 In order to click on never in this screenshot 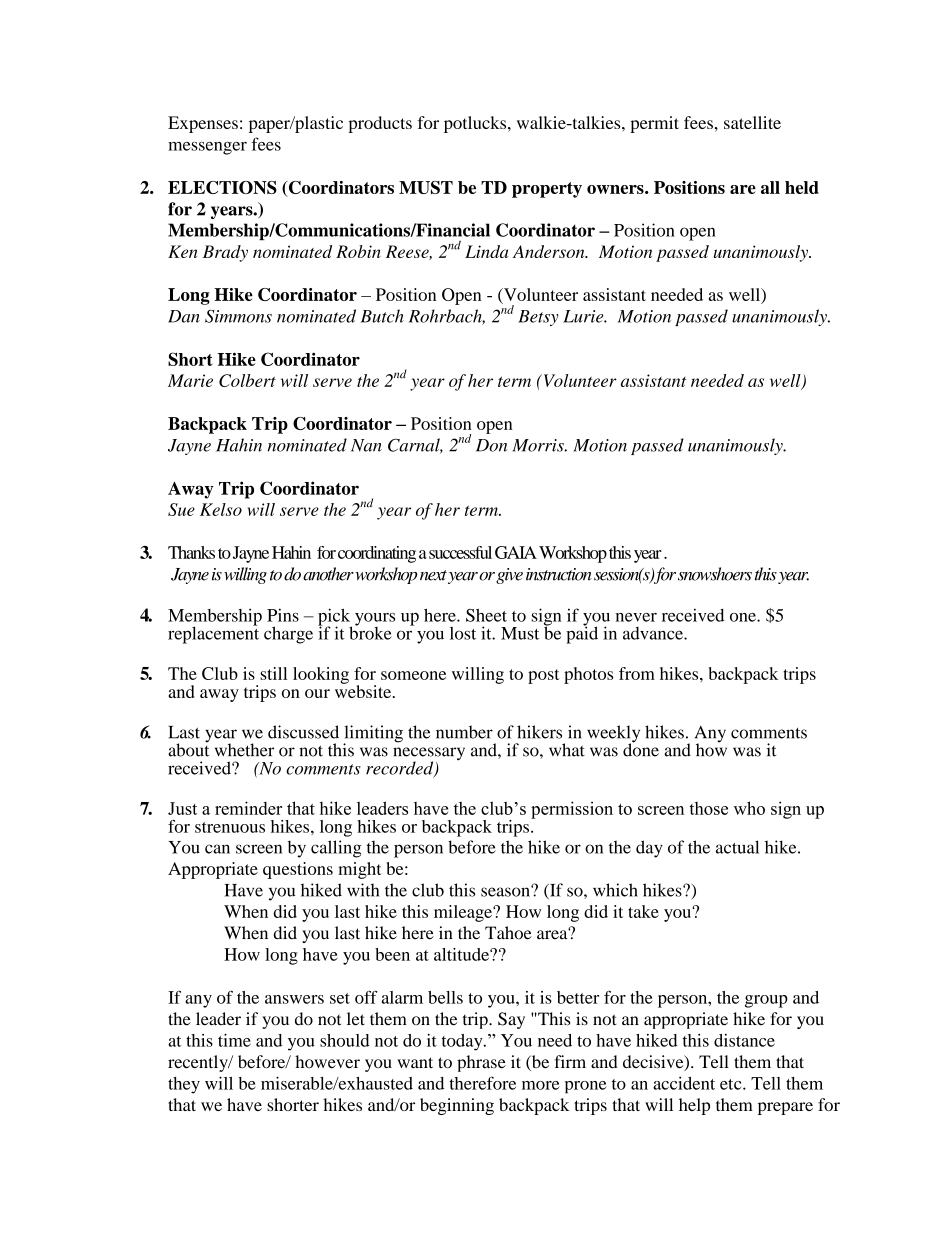, I will do `click(636, 617)`.
